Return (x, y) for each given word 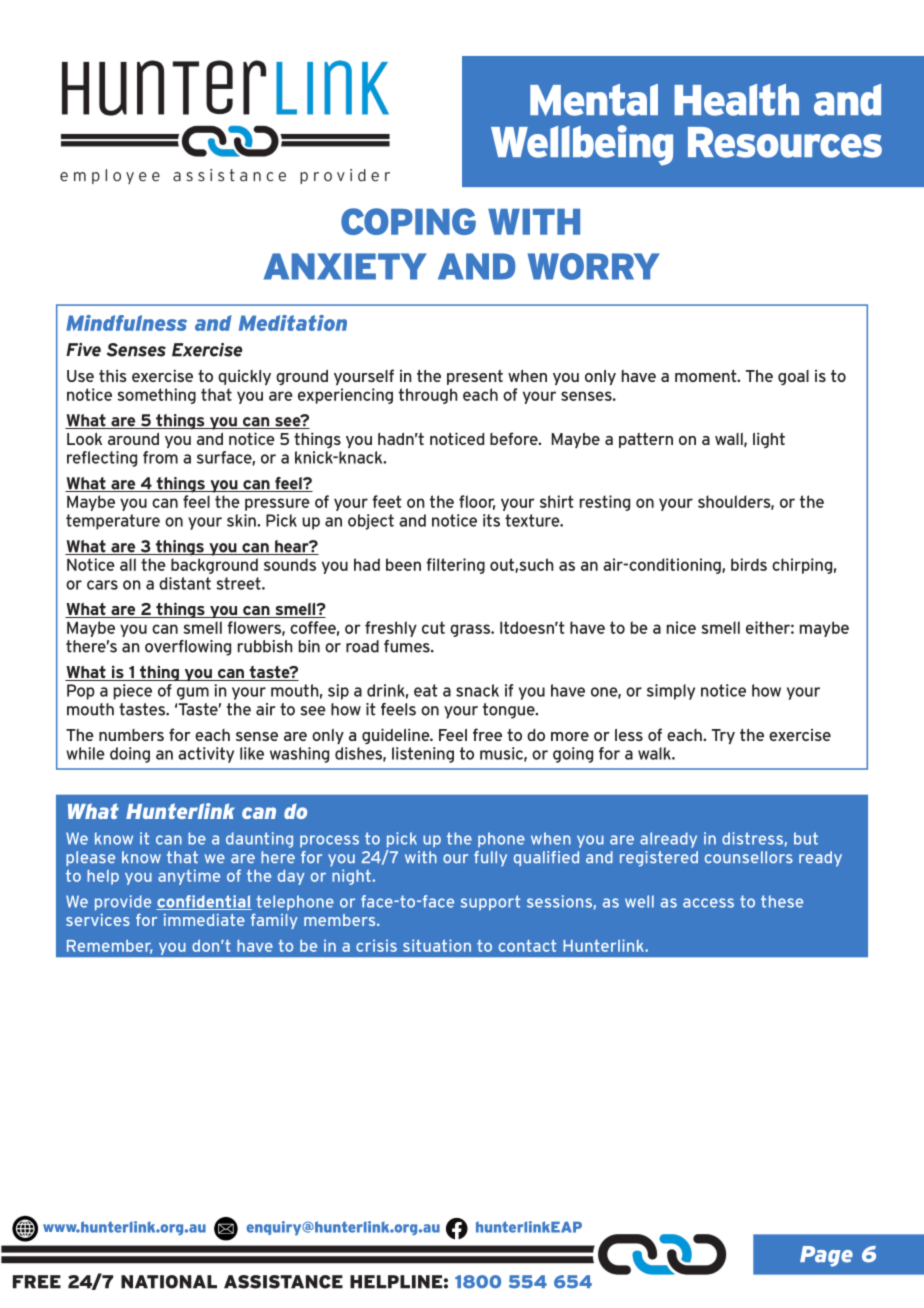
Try (723, 736)
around (133, 439)
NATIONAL (169, 1282)
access (708, 903)
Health (736, 100)
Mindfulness (126, 323)
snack (477, 690)
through (428, 396)
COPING (408, 221)
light (769, 440)
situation (437, 945)
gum (193, 693)
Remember (109, 946)
